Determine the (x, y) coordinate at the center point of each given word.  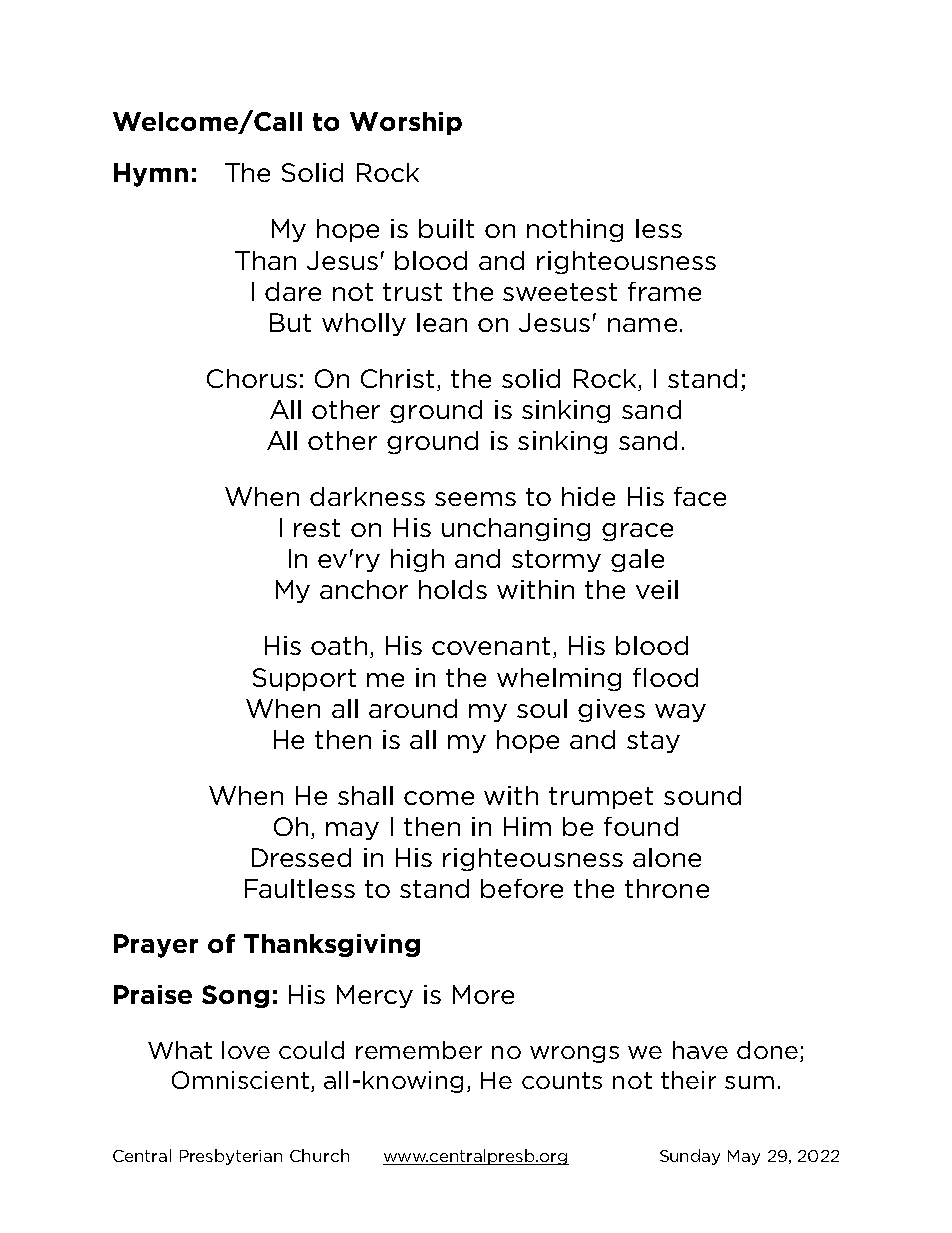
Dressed (301, 857)
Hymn (151, 175)
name (642, 325)
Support (304, 679)
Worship (406, 123)
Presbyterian (231, 1157)
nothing (575, 230)
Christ (399, 380)
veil (657, 589)
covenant (491, 646)
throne (667, 888)
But (290, 322)
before (522, 888)
